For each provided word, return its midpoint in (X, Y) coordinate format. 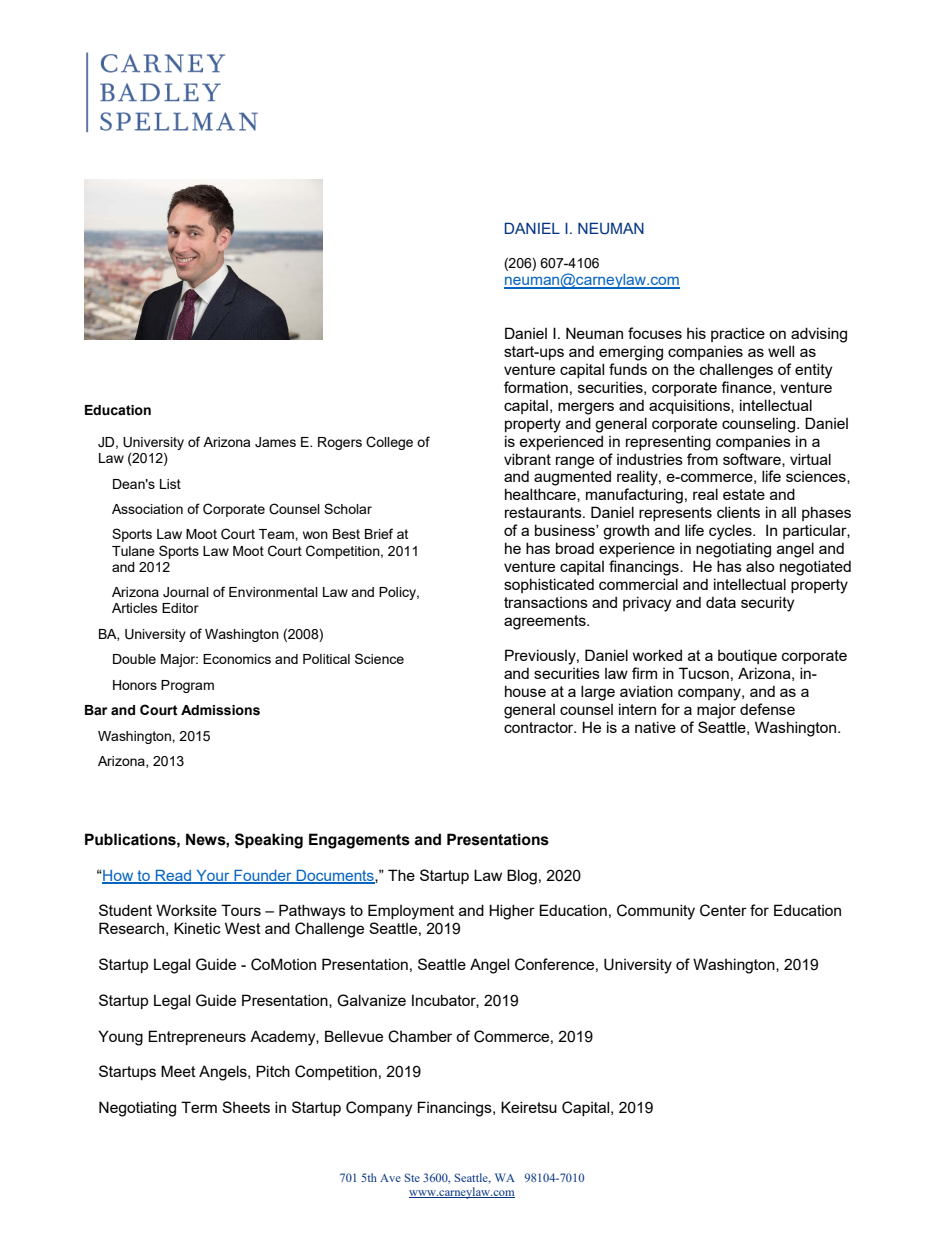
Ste (412, 1177)
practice (738, 334)
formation (536, 387)
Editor (180, 608)
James (275, 442)
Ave (390, 1178)
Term (199, 1107)
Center (723, 910)
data (721, 602)
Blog (522, 877)
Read (173, 876)
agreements (546, 622)
